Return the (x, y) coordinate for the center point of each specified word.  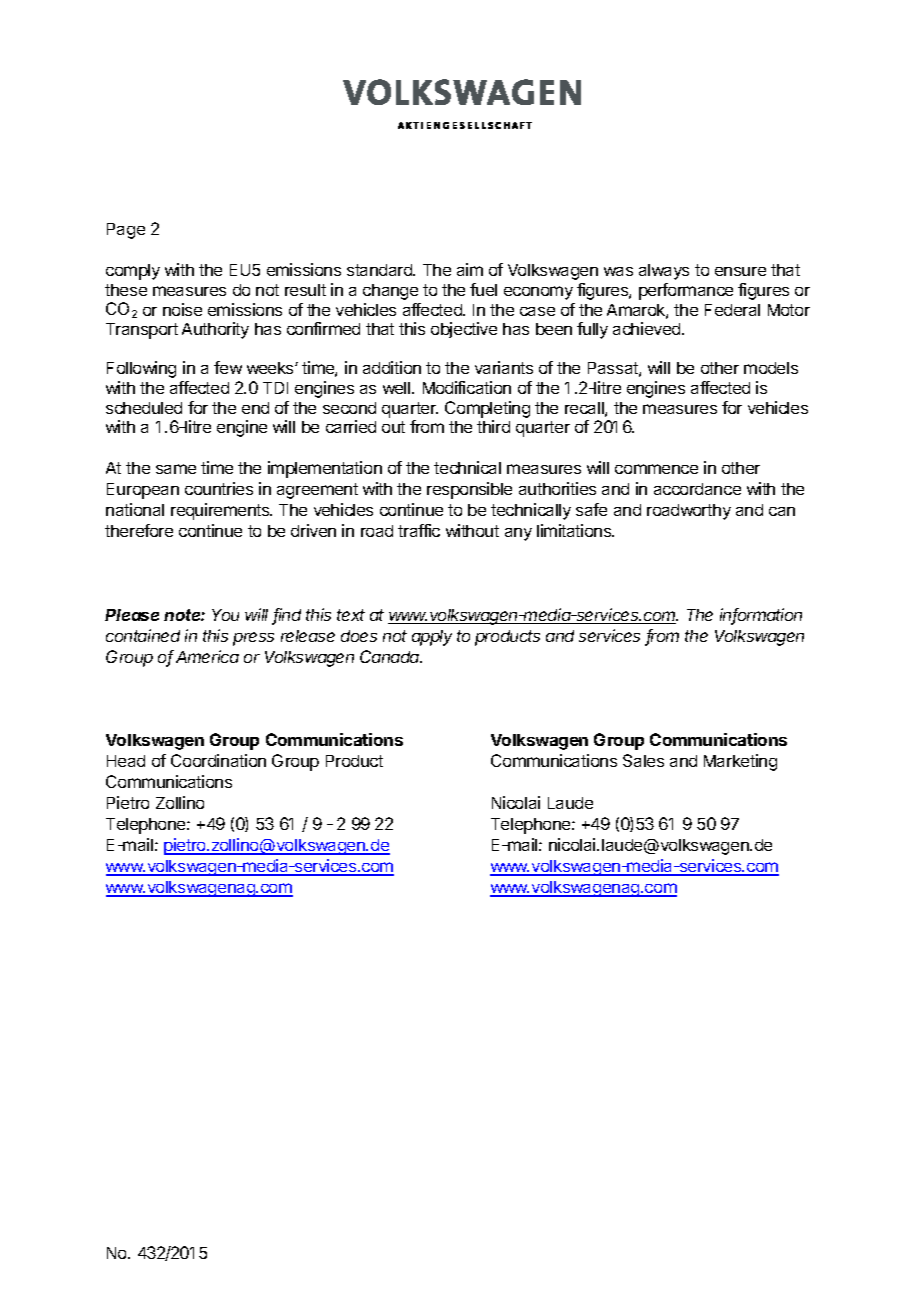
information (761, 616)
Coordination (218, 760)
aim (470, 269)
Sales (643, 760)
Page (126, 231)
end (255, 408)
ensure (740, 271)
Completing (487, 409)
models (771, 368)
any (518, 534)
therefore (139, 530)
